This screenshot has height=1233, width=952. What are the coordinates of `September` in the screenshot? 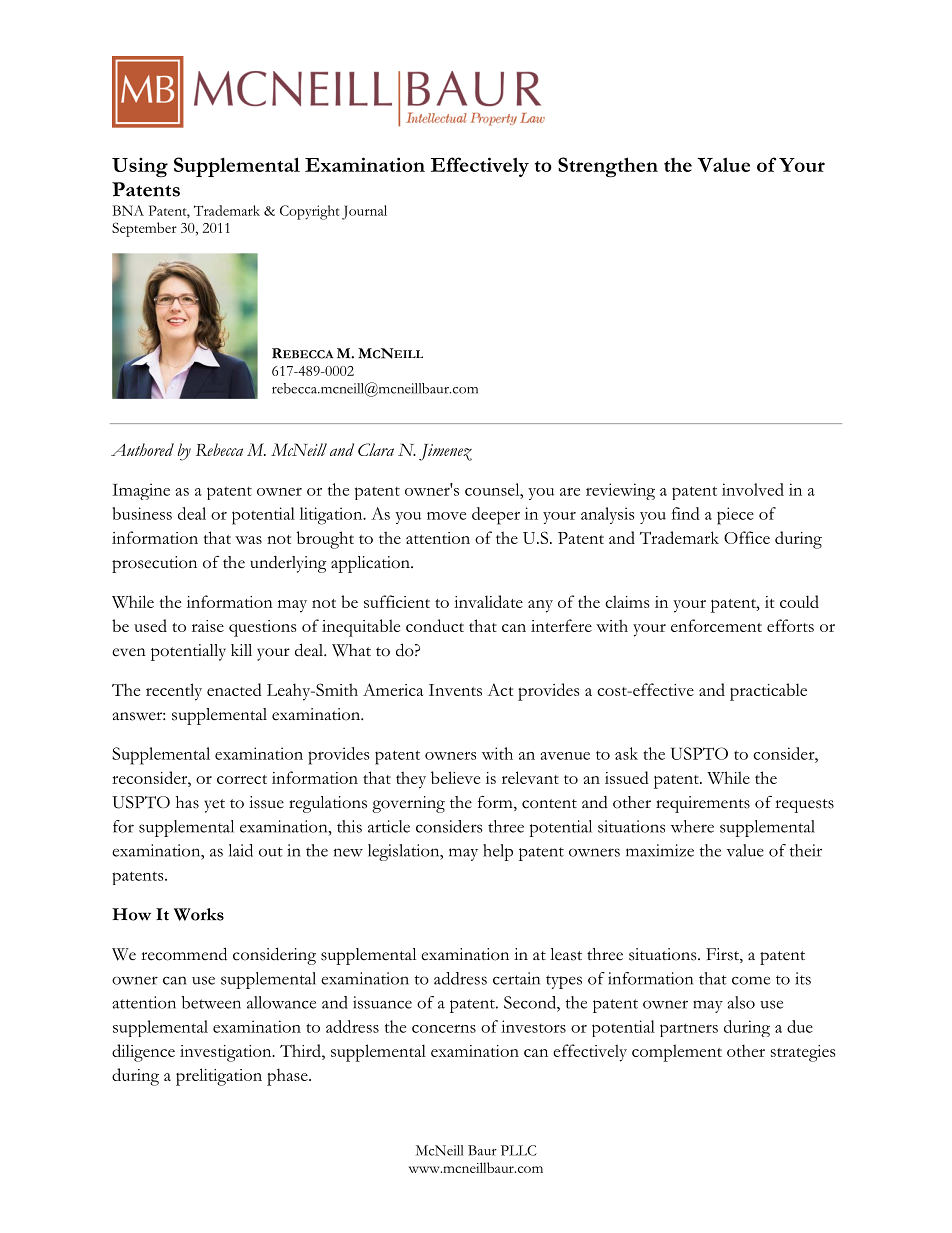 It's located at (144, 229).
